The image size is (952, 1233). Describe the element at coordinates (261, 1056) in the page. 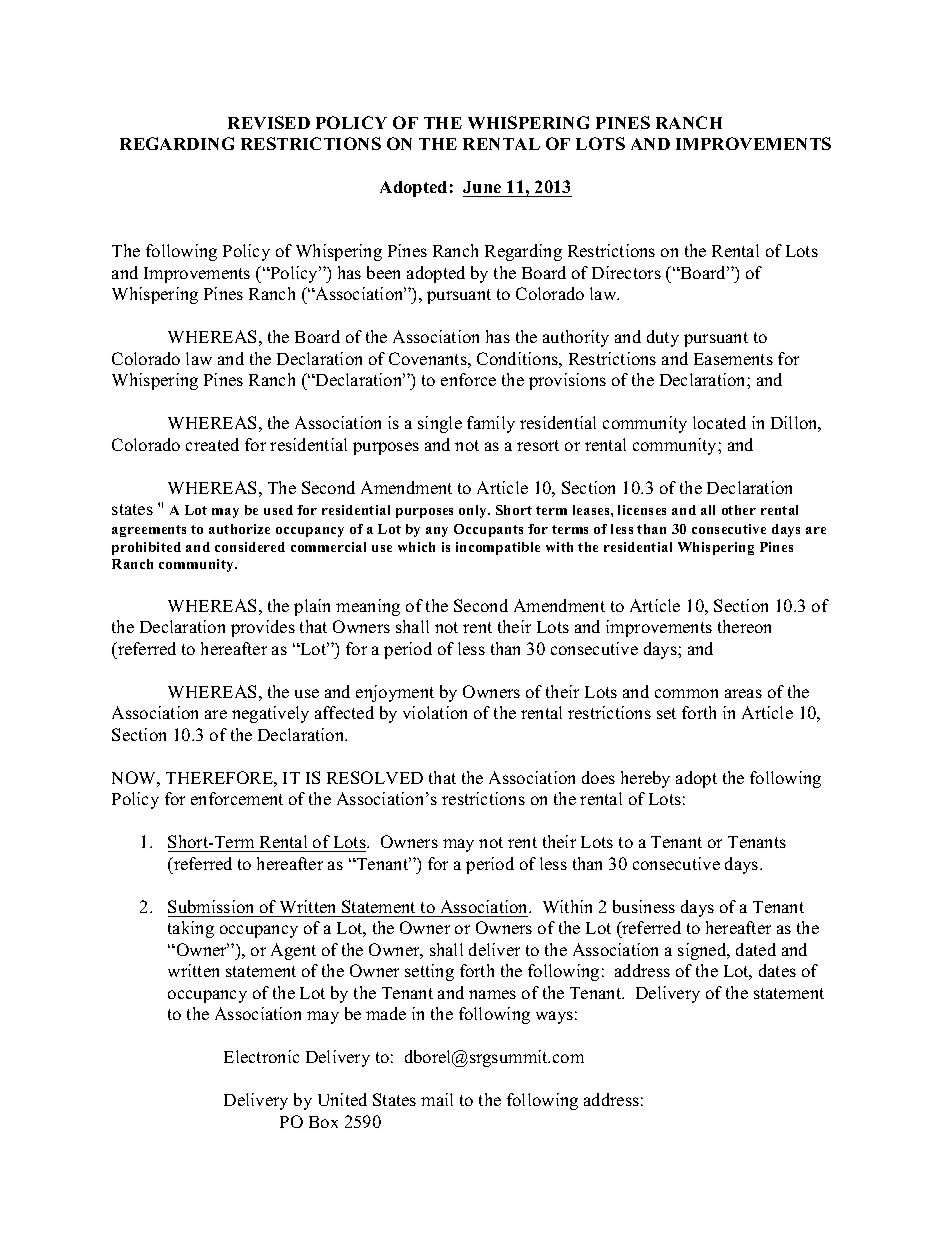

I see `Electronic` at that location.
